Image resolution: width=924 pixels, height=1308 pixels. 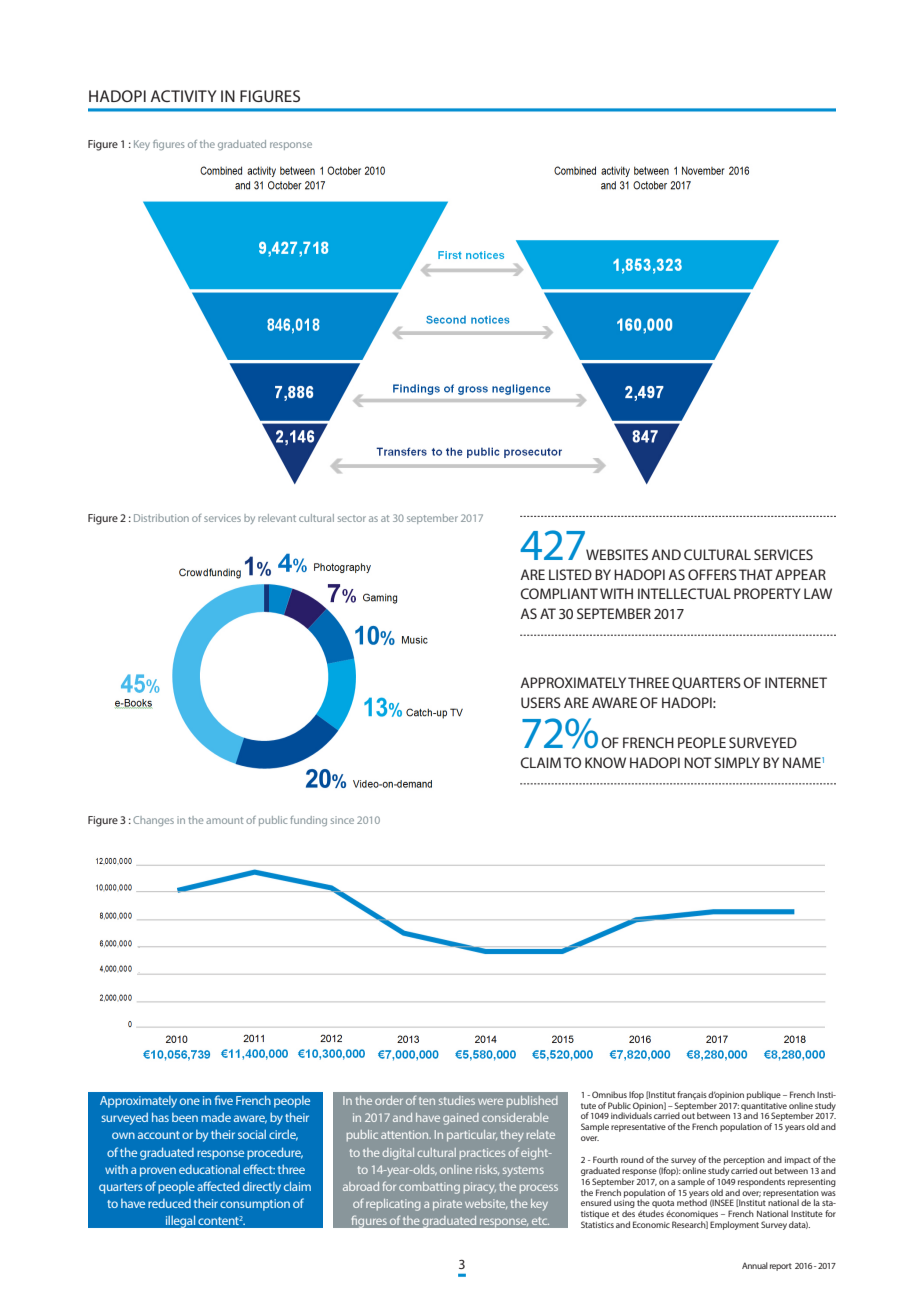 I want to click on THAT, so click(x=756, y=574).
